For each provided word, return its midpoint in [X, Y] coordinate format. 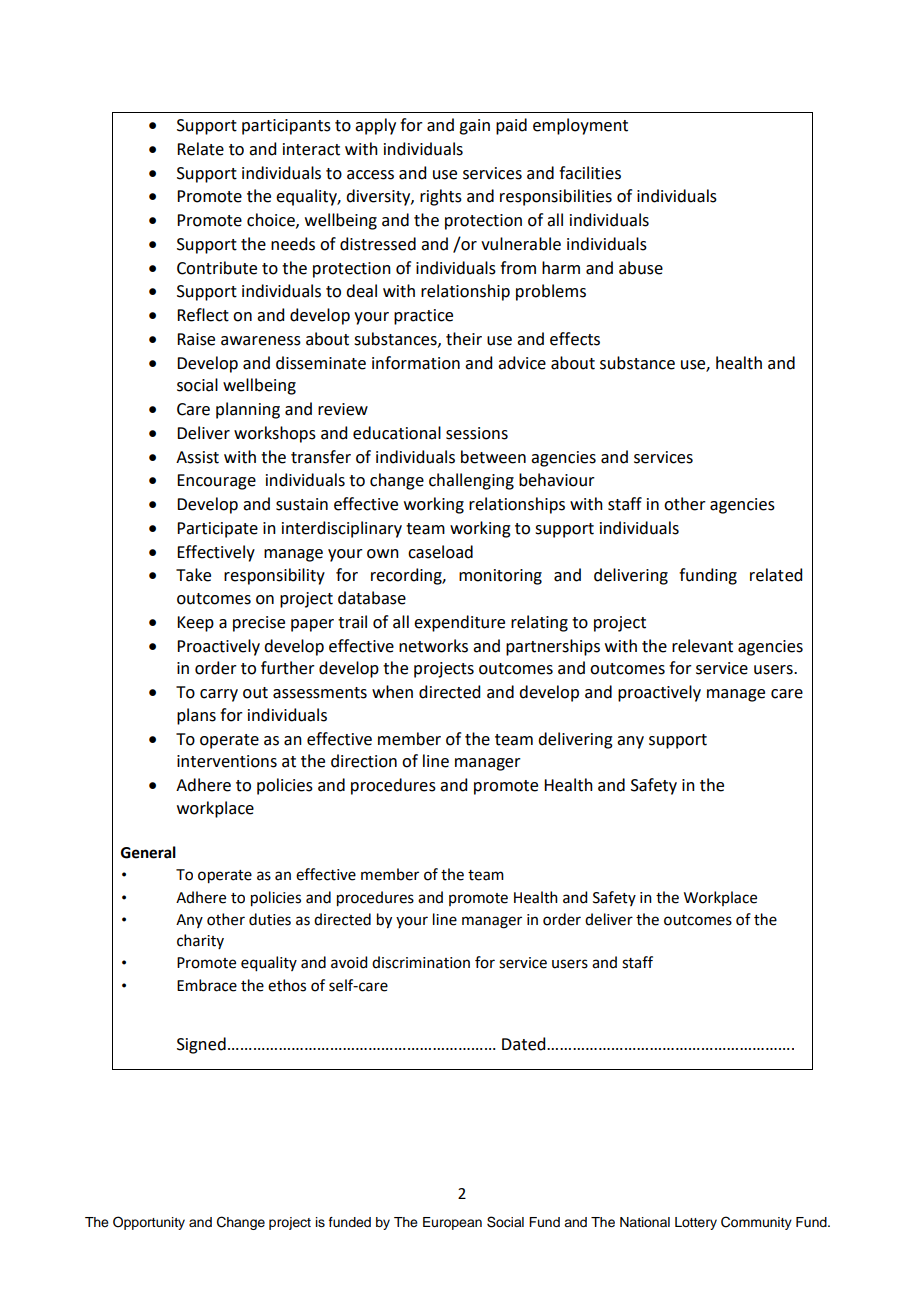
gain [474, 127]
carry [219, 695]
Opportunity [149, 1223]
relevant [702, 646]
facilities [590, 173]
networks [433, 646]
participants [286, 127]
